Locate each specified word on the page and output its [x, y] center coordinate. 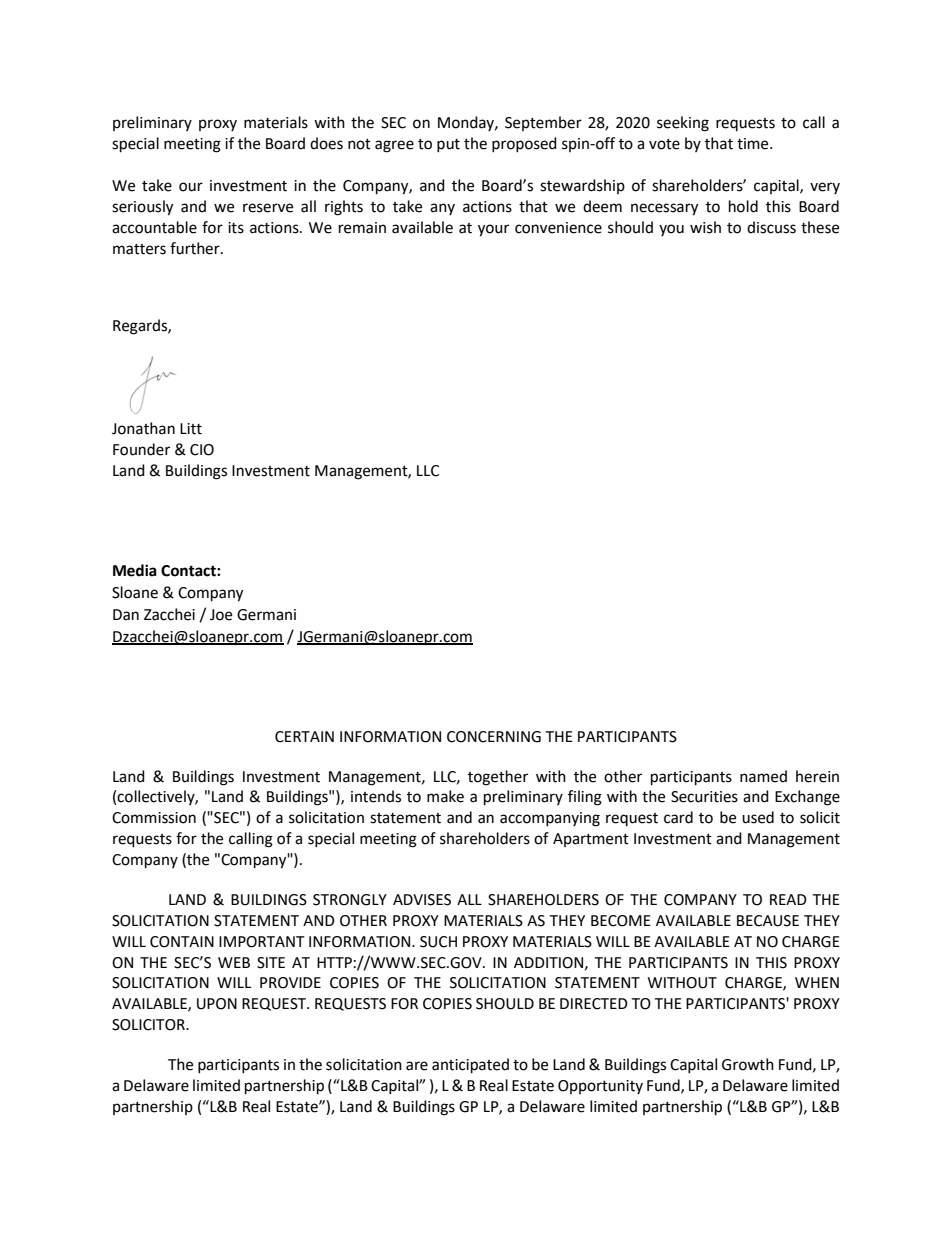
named [763, 776]
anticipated [470, 1066]
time [754, 144]
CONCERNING [494, 737]
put [448, 145]
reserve [268, 208]
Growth [748, 1064]
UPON [217, 1004]
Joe [221, 615]
